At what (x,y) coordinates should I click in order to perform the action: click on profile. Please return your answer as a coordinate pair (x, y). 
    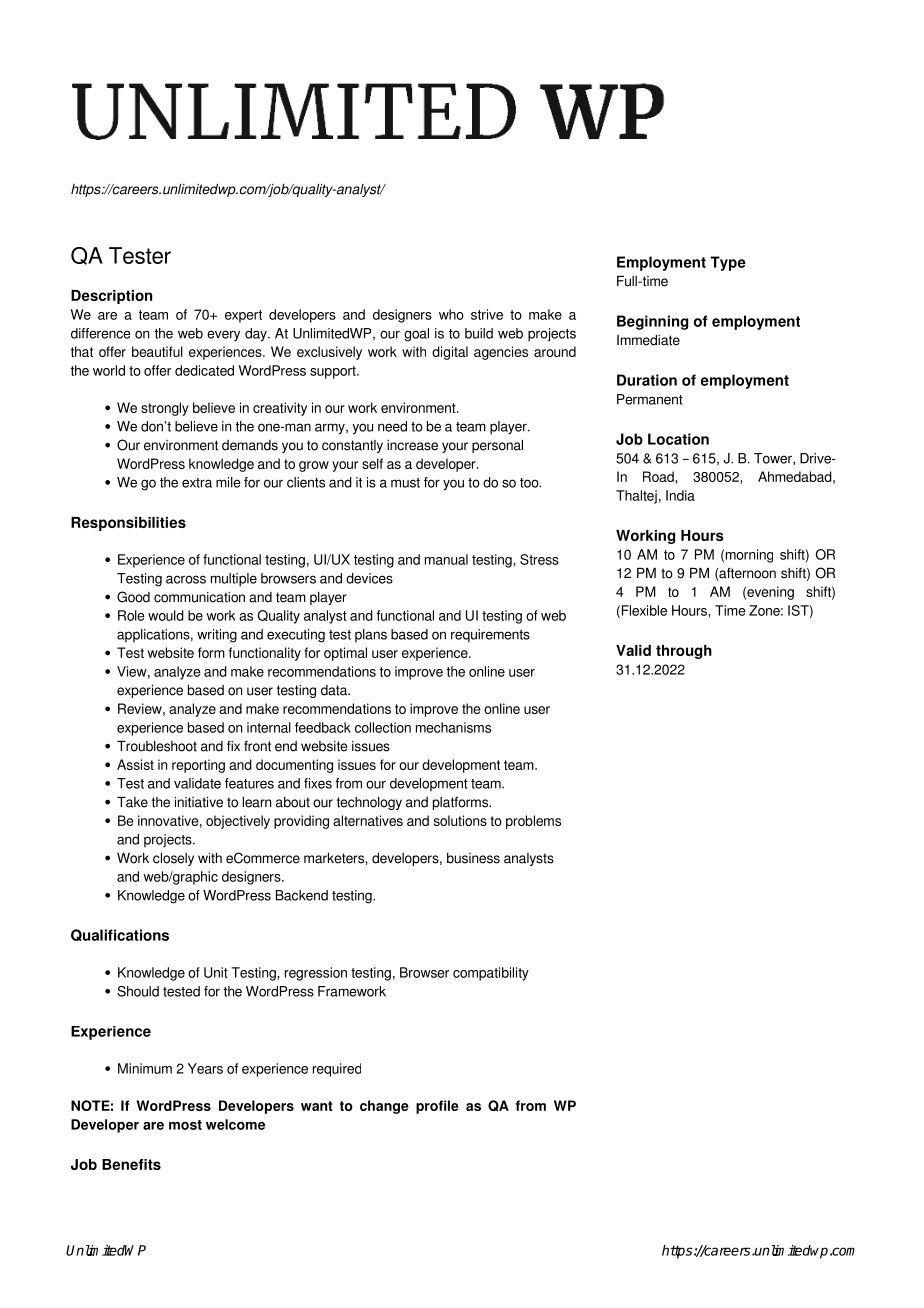
    Looking at the image, I should click on (437, 1107).
